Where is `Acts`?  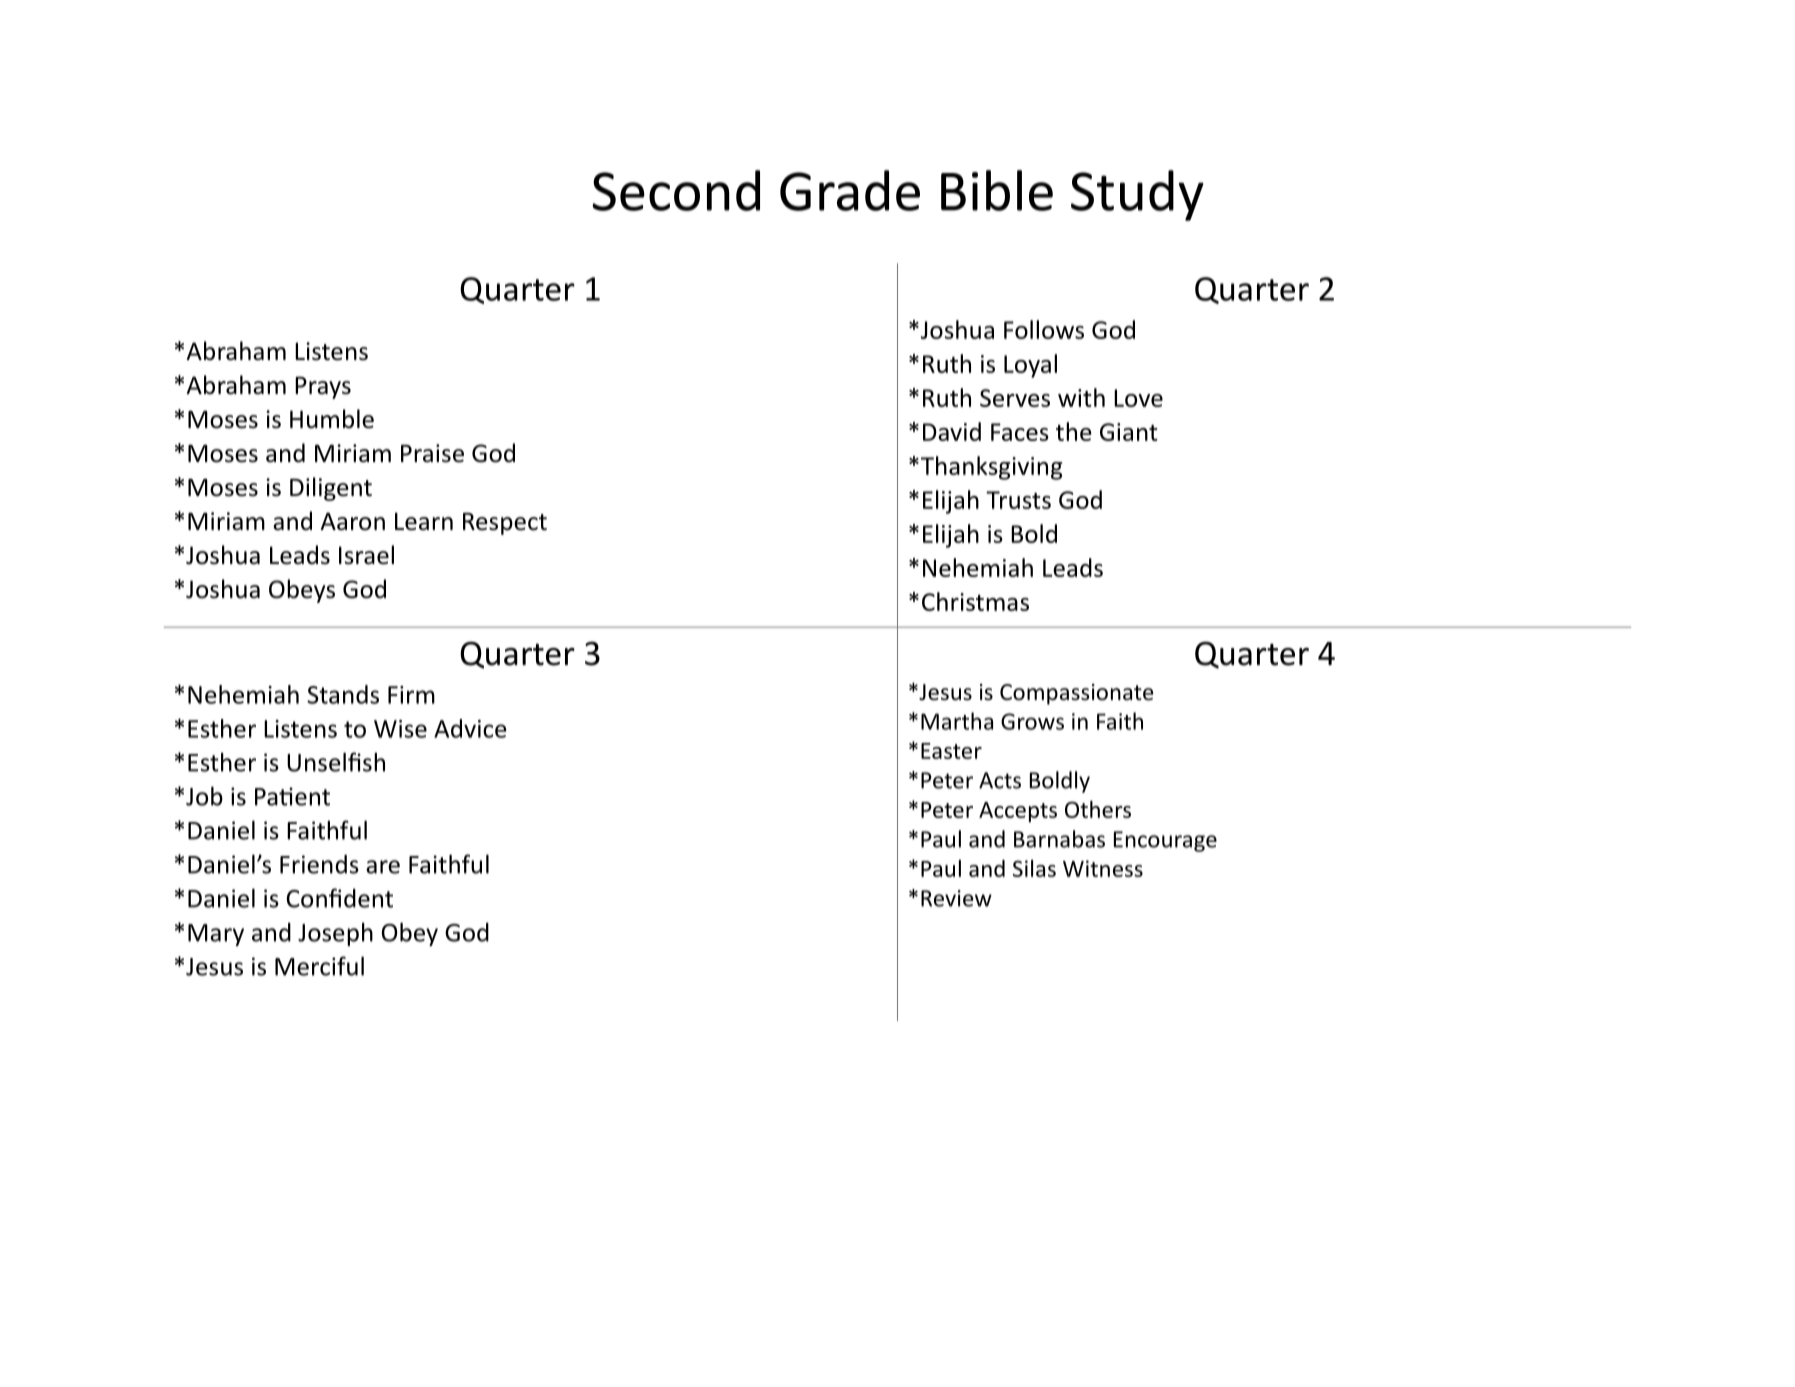 Acts is located at coordinates (1000, 780).
